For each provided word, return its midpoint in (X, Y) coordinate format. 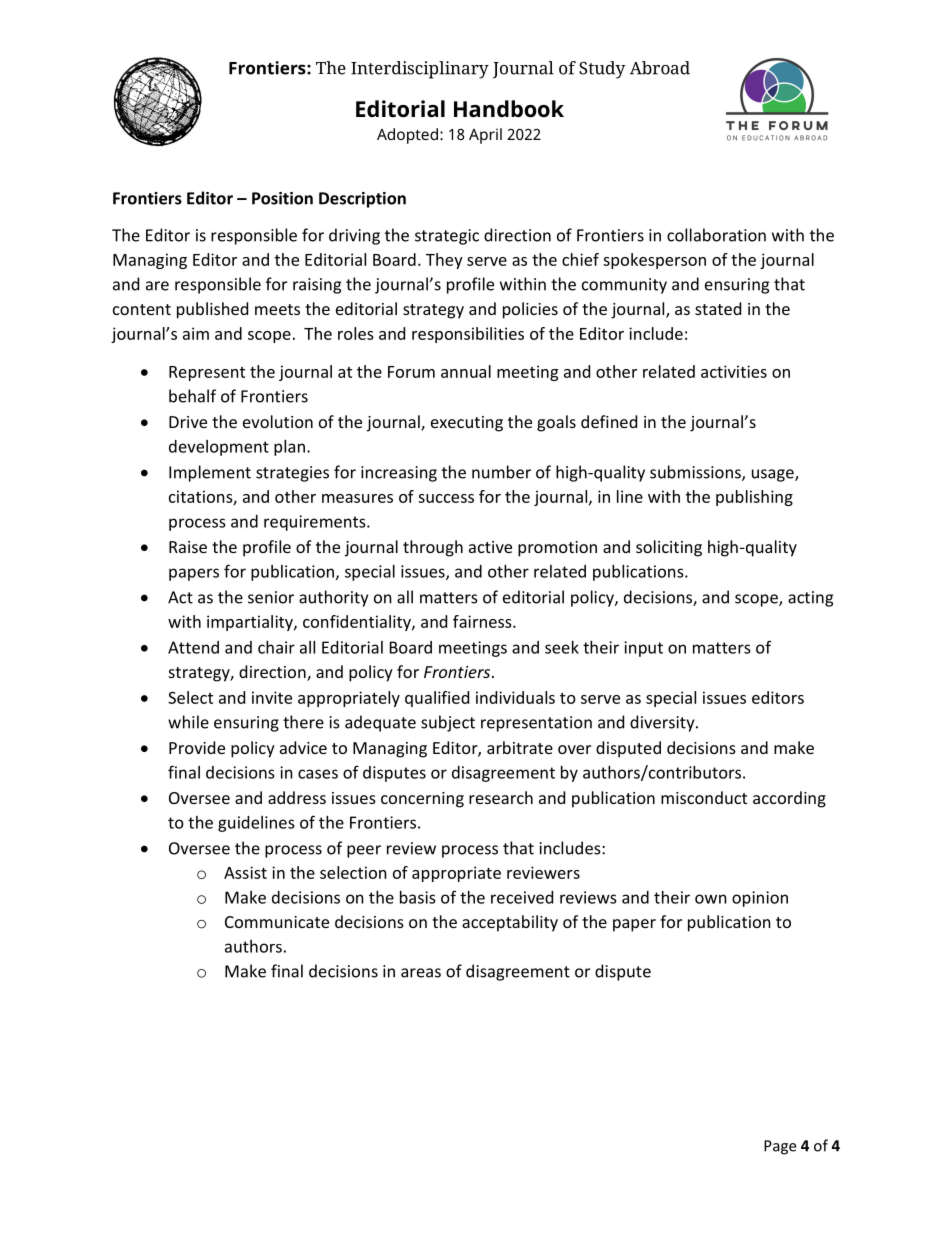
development (219, 448)
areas (421, 973)
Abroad (660, 68)
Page (780, 1147)
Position (282, 198)
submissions (696, 473)
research (501, 797)
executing (467, 424)
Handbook (509, 109)
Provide (197, 747)
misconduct (704, 797)
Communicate (277, 922)
